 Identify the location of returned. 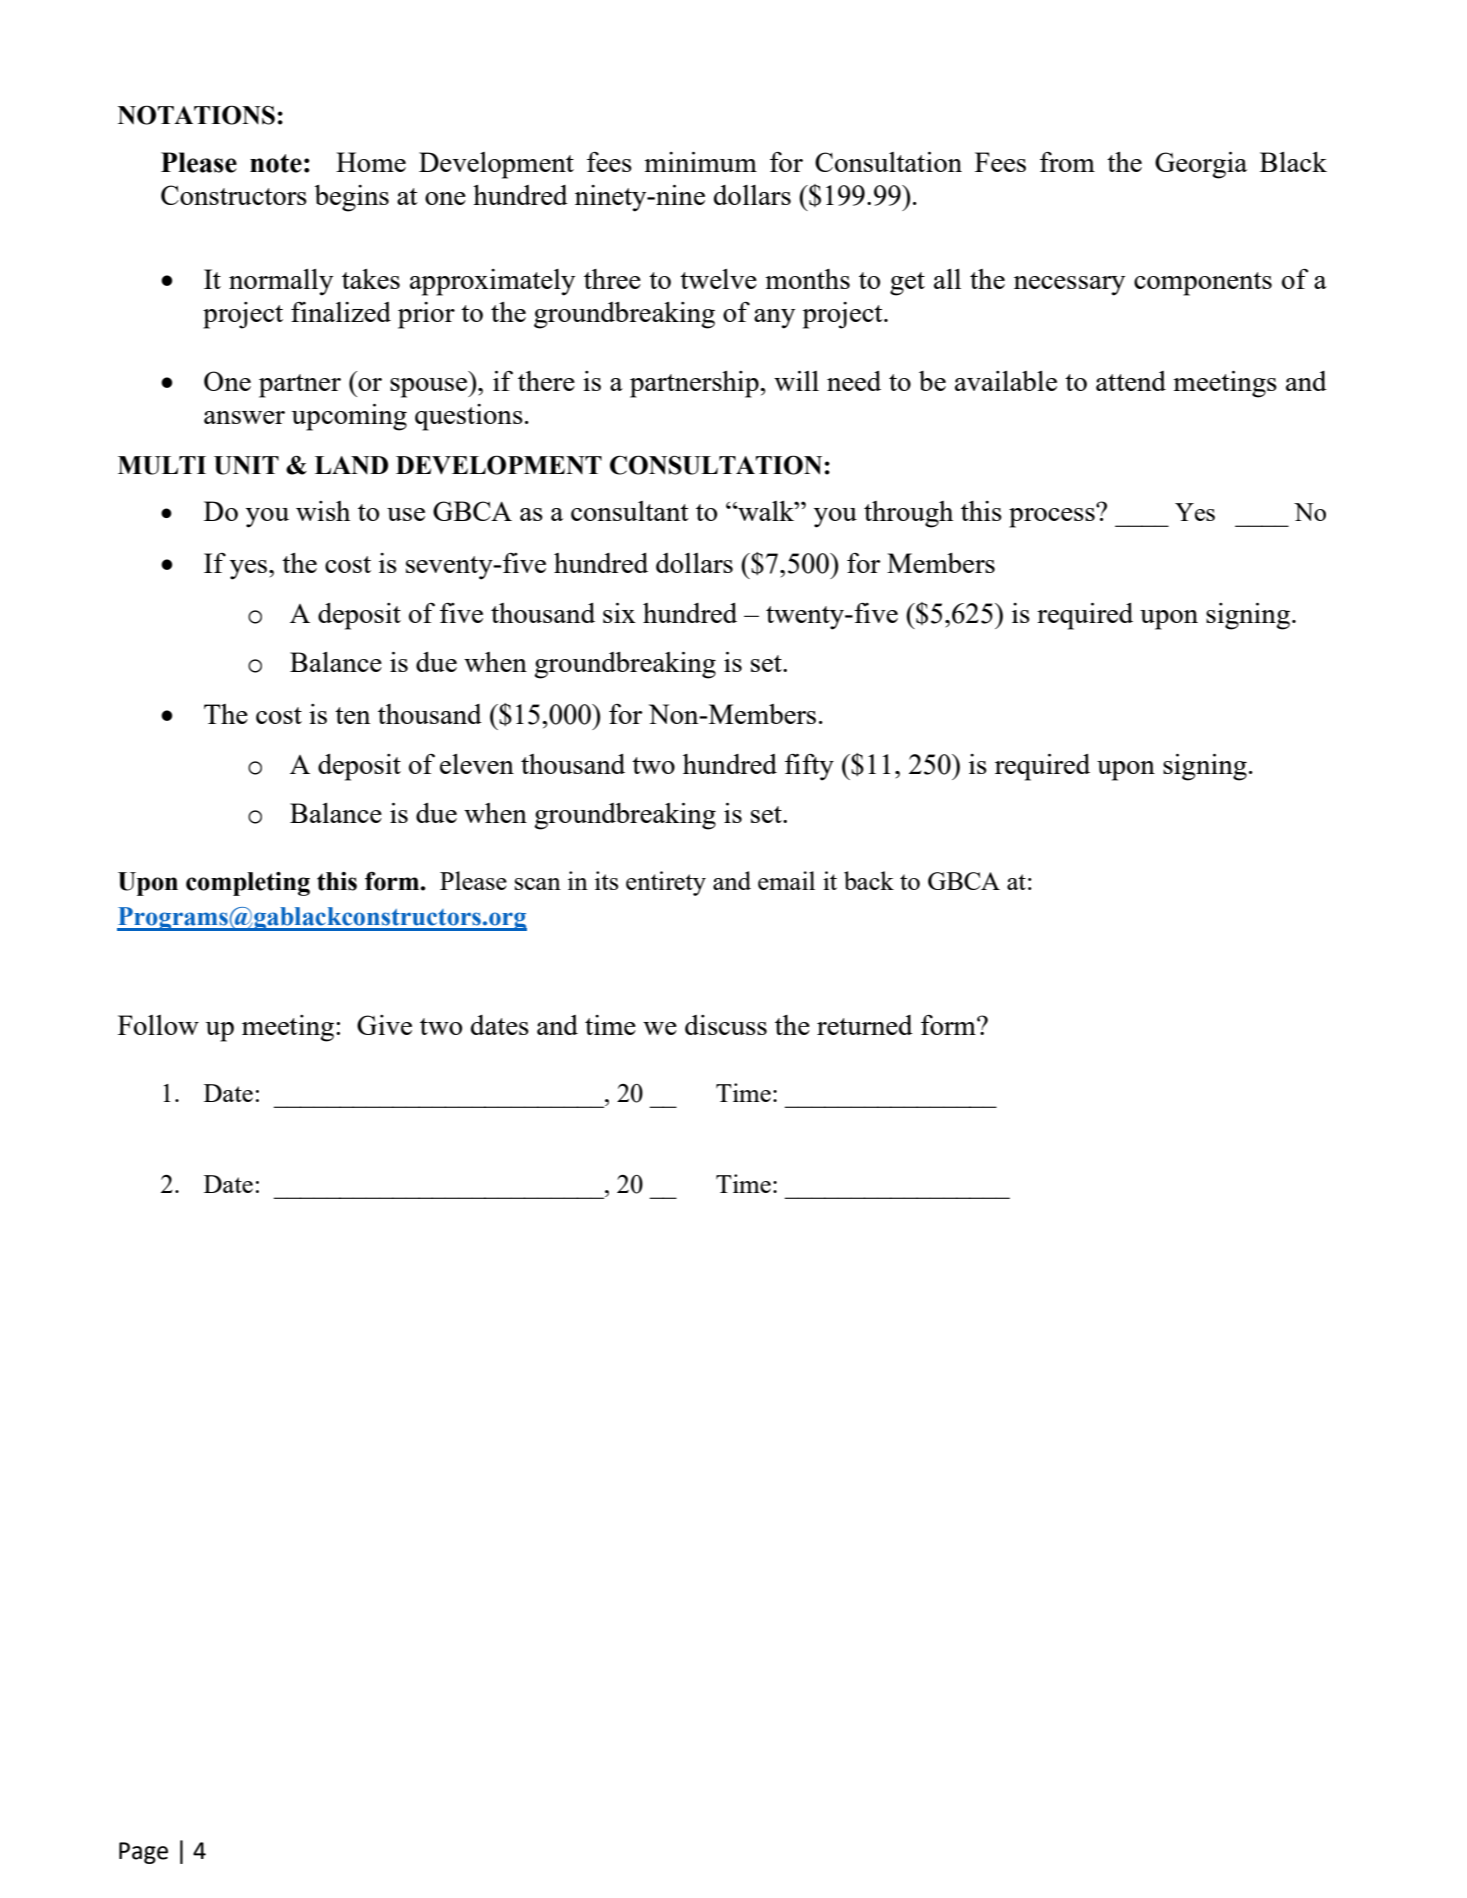
(865, 1025).
